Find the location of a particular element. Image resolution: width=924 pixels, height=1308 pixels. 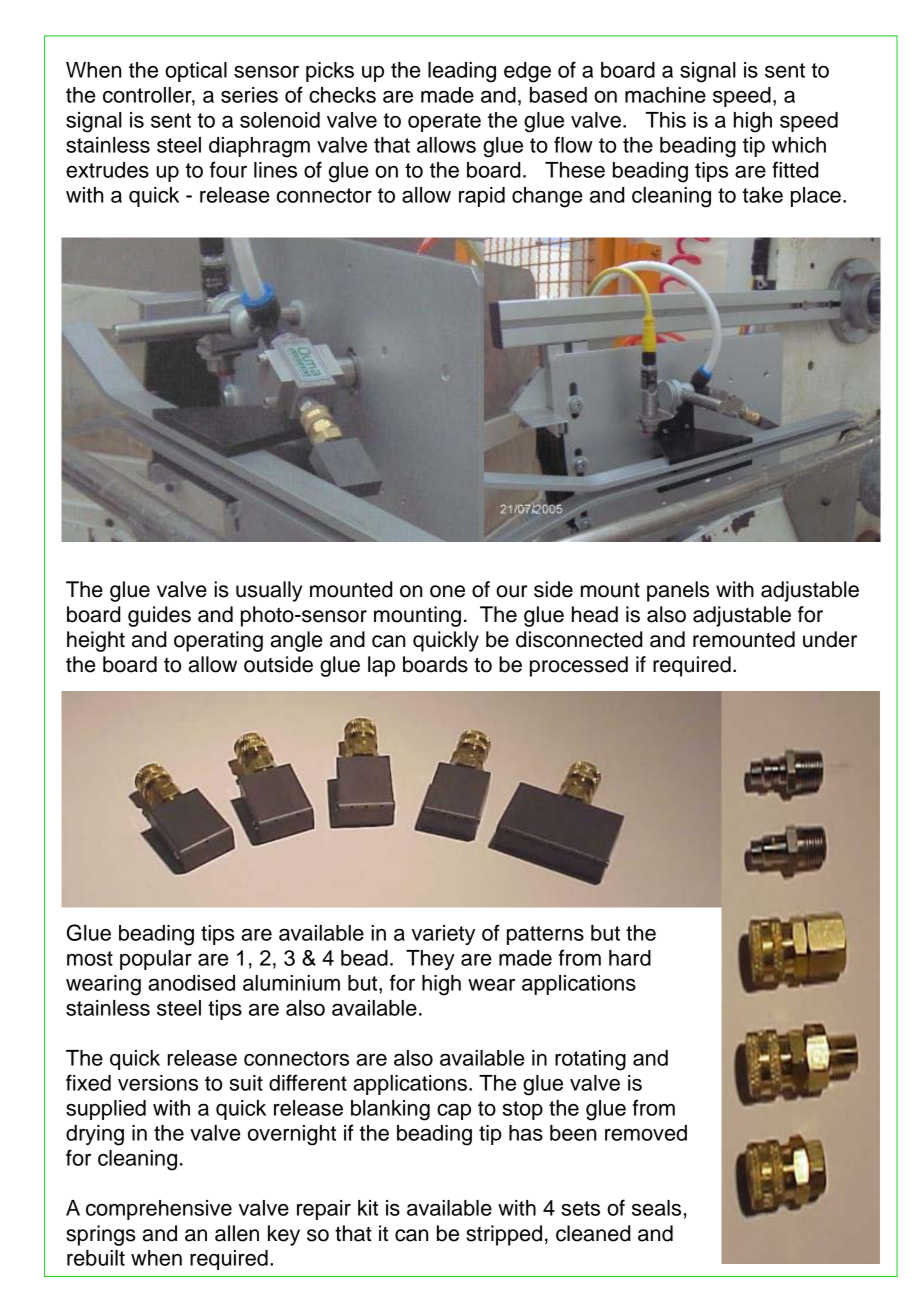

stripped is located at coordinates (504, 1235).
